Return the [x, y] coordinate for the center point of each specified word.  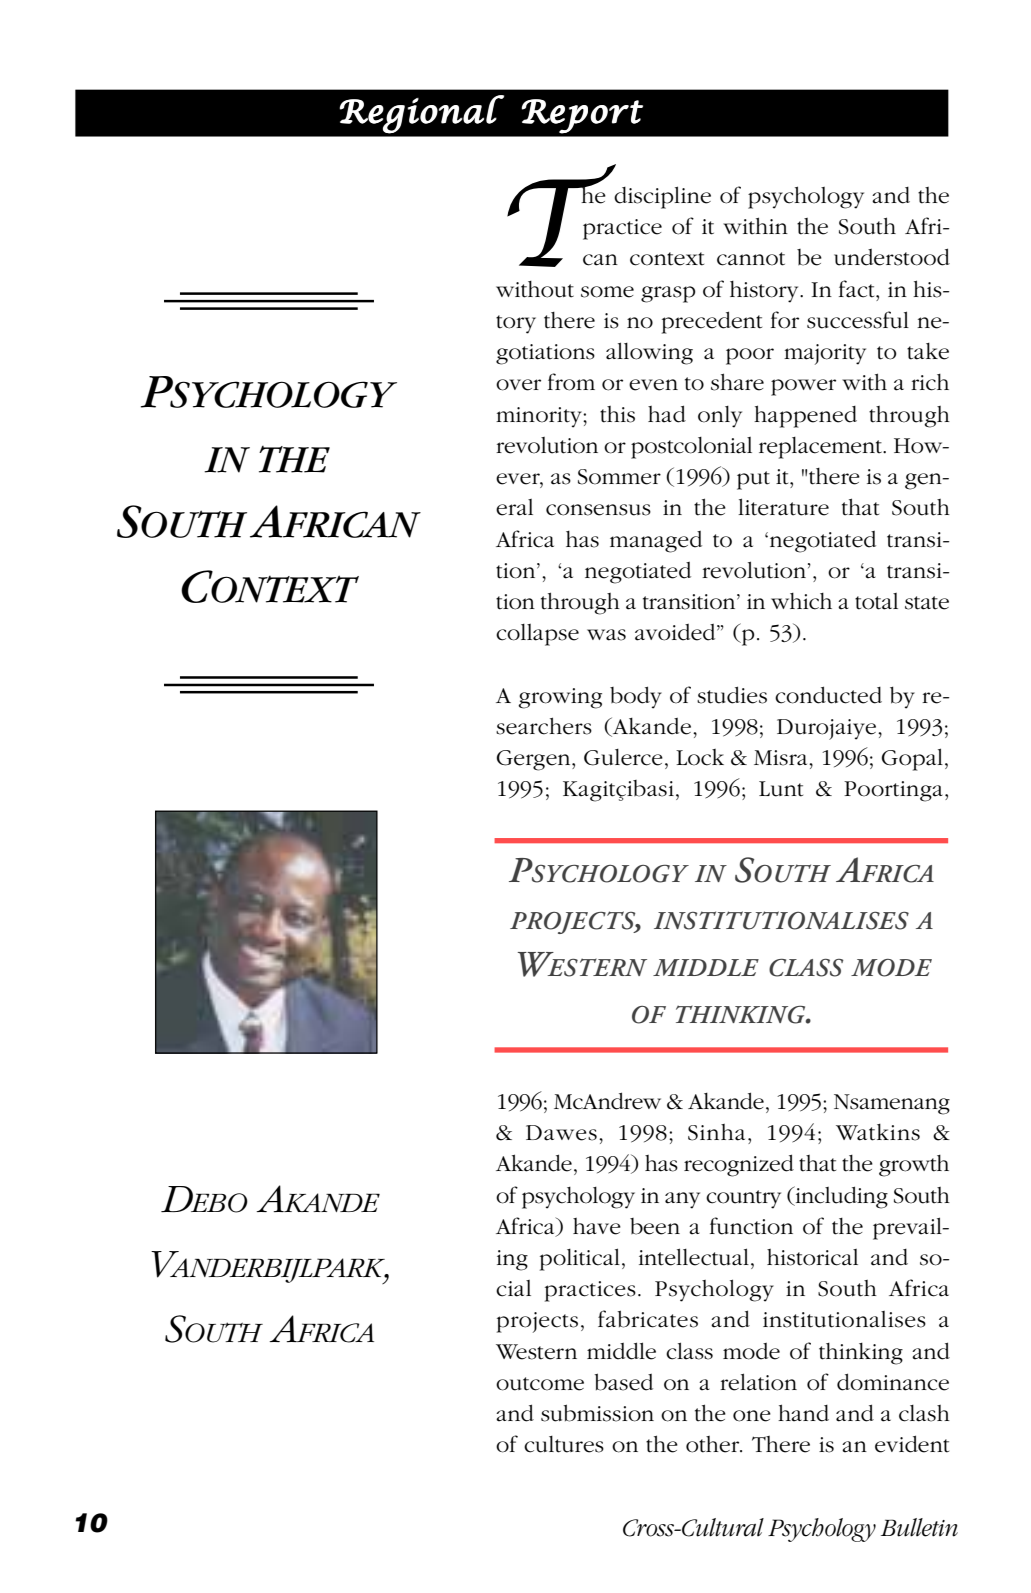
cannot [751, 259]
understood [892, 257]
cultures [564, 1444]
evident [912, 1444]
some [607, 292]
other [714, 1444]
